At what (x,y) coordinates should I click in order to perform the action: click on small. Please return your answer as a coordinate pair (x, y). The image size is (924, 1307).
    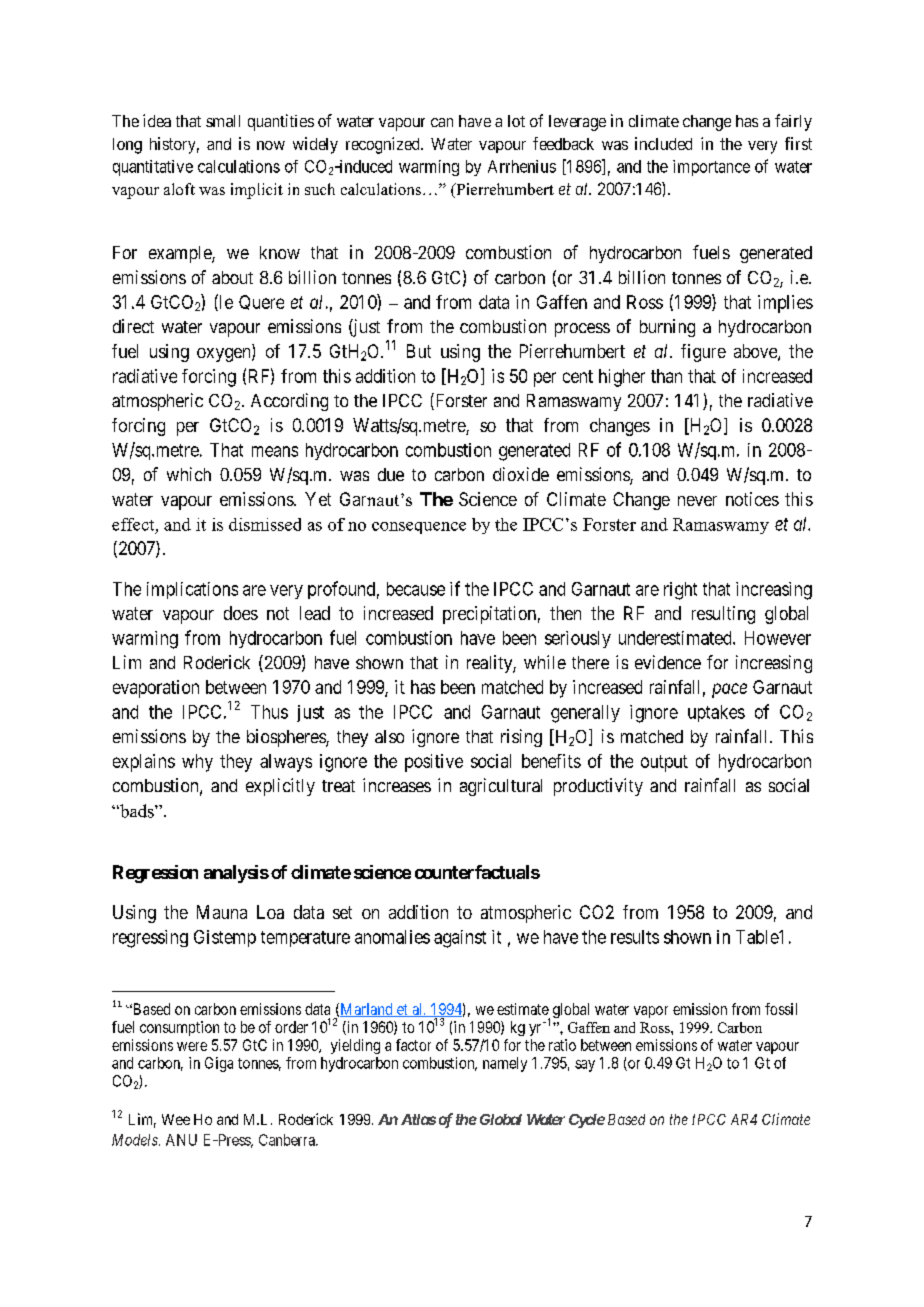
    Looking at the image, I should click on (223, 121).
